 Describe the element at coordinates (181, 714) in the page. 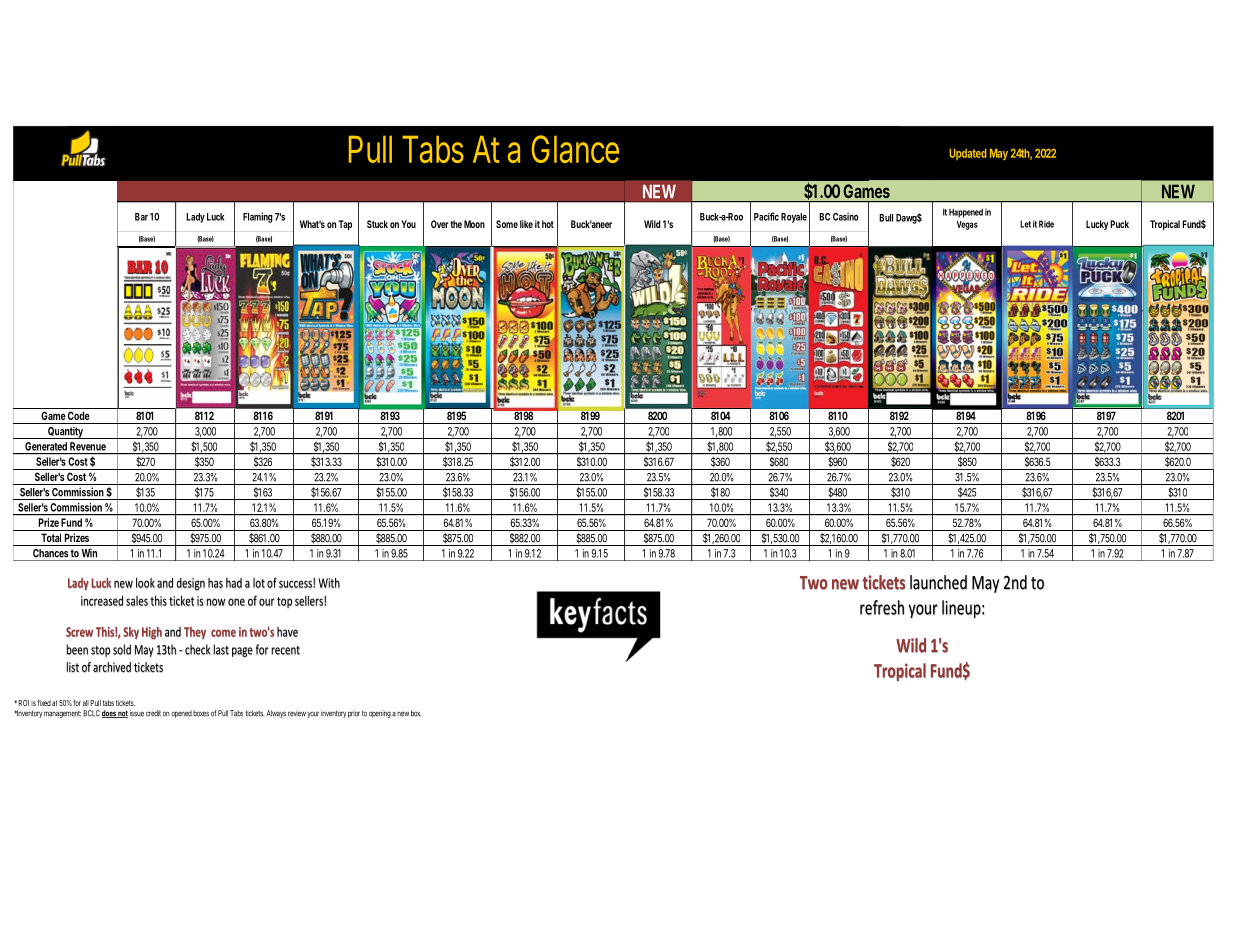

I see `opened` at that location.
